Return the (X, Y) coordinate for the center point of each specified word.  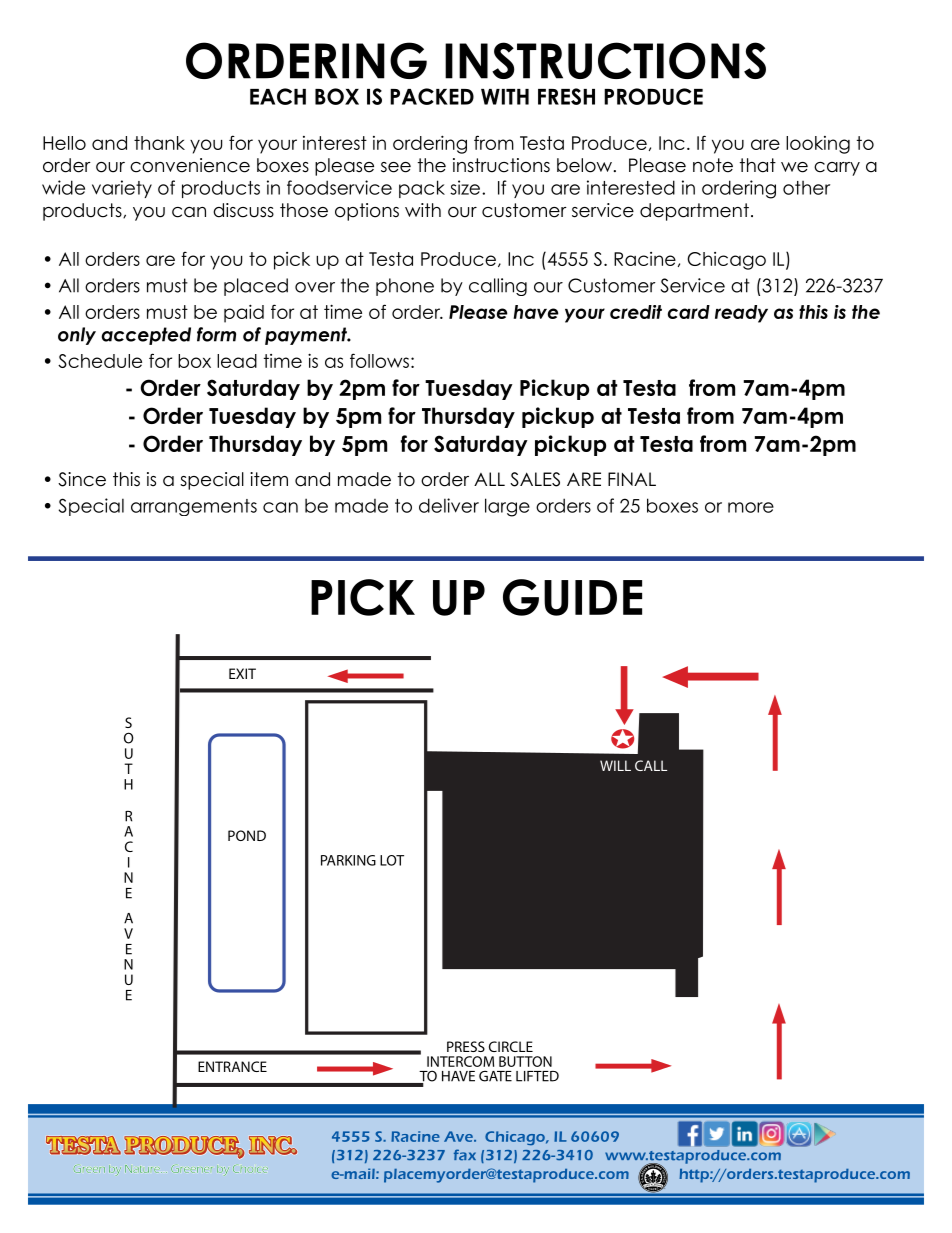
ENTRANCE (232, 1066)
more (751, 507)
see (396, 167)
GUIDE (572, 597)
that (758, 165)
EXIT (242, 673)
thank (159, 143)
